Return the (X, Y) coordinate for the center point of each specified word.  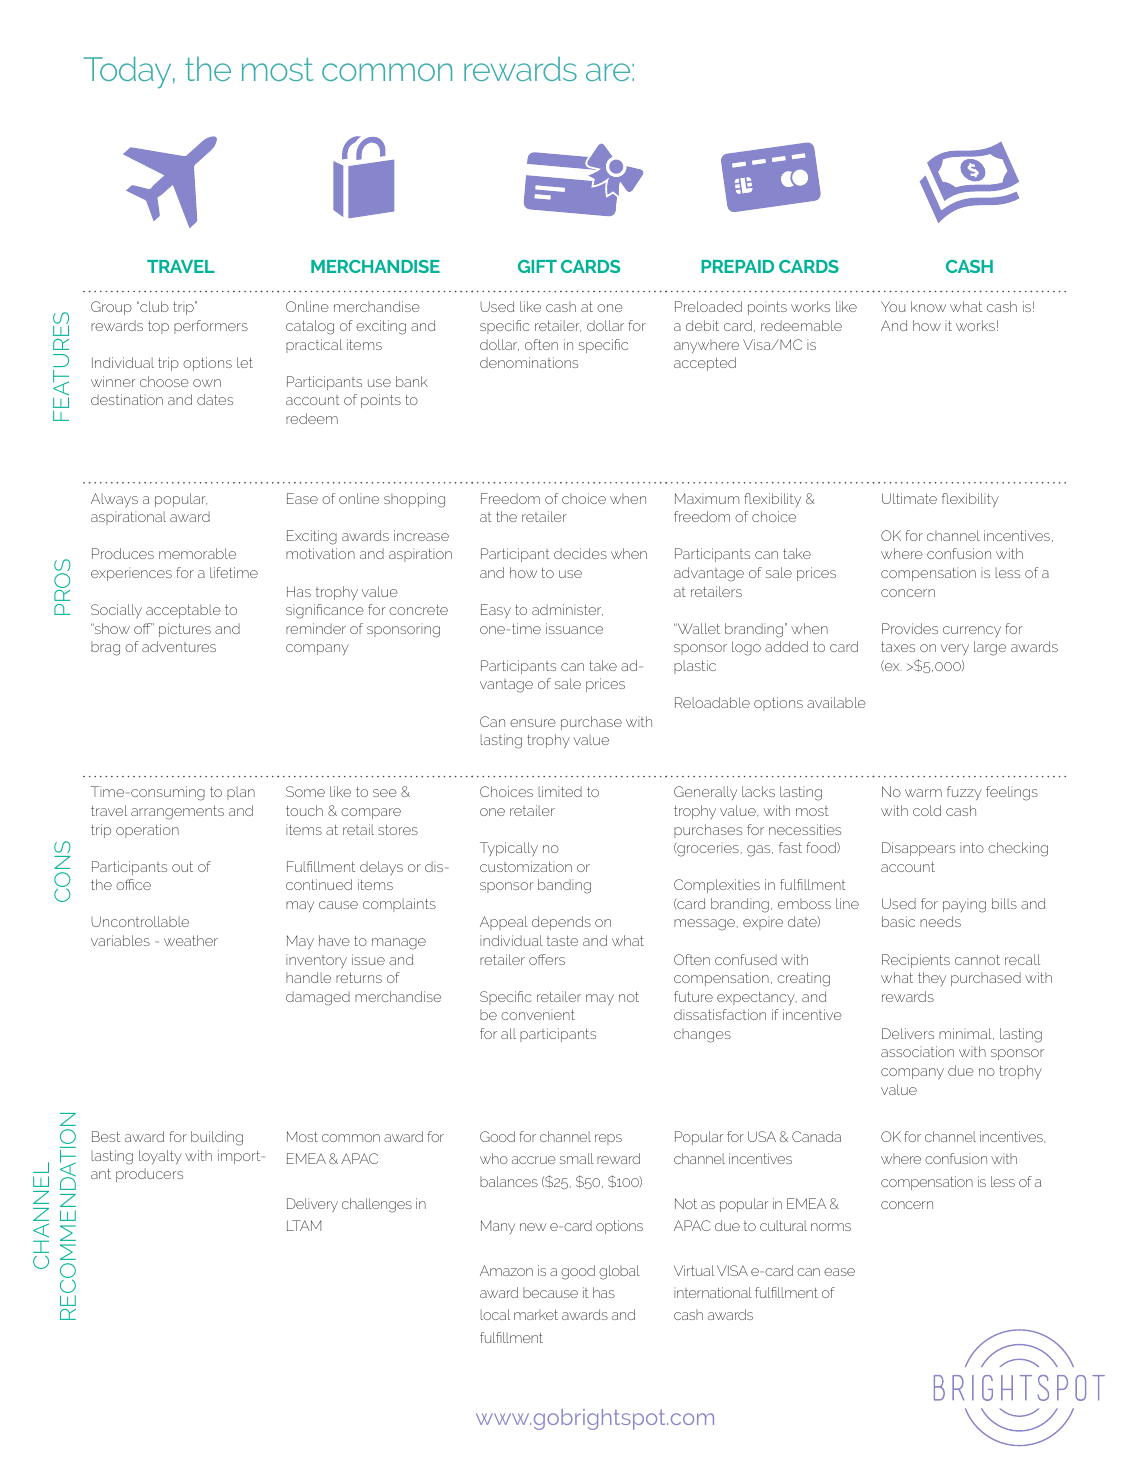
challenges (377, 1205)
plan (241, 793)
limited (560, 791)
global (619, 1272)
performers (211, 327)
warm (923, 793)
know (928, 306)
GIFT (537, 266)
